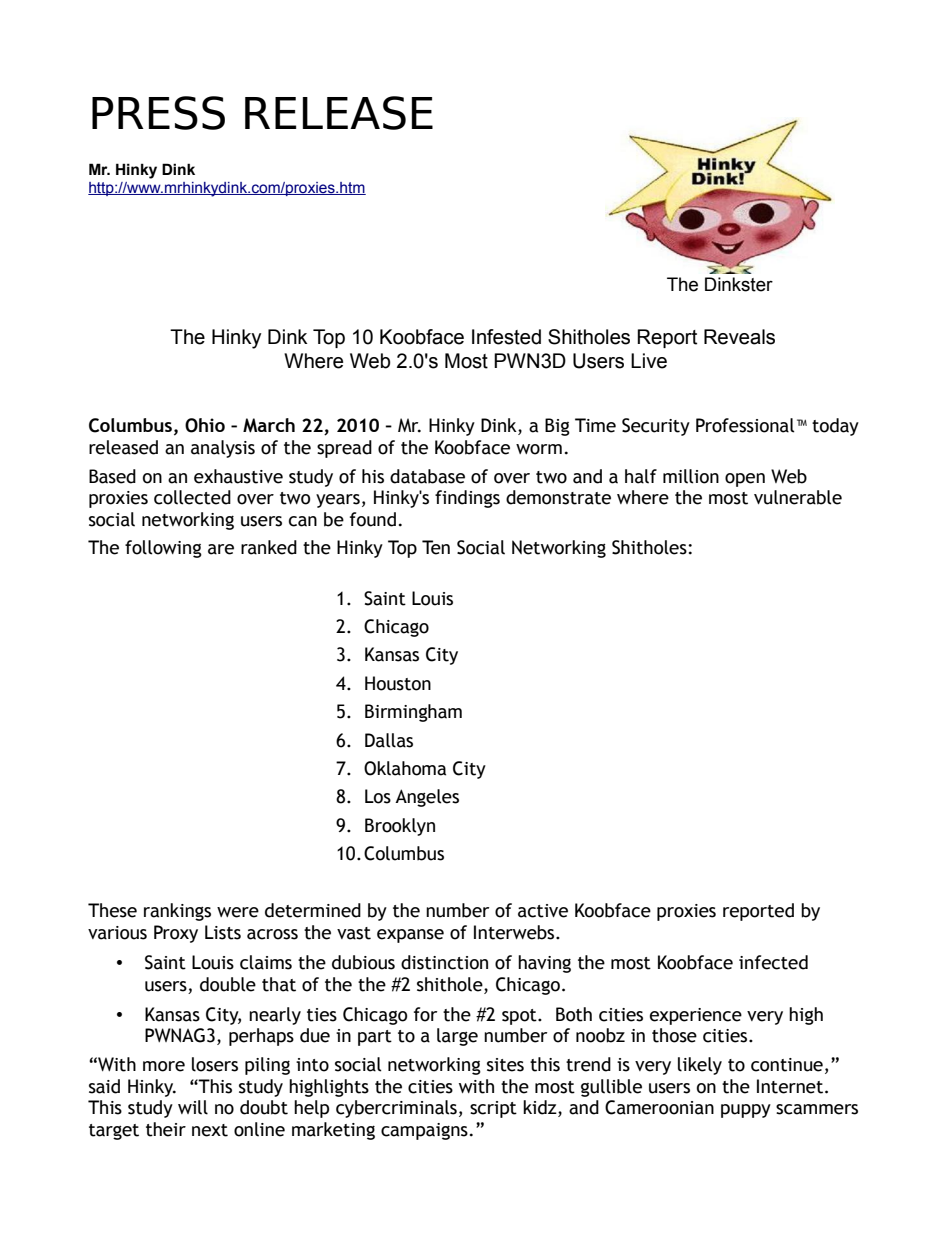  Describe the element at coordinates (739, 337) in the screenshot. I see `Reveals` at that location.
